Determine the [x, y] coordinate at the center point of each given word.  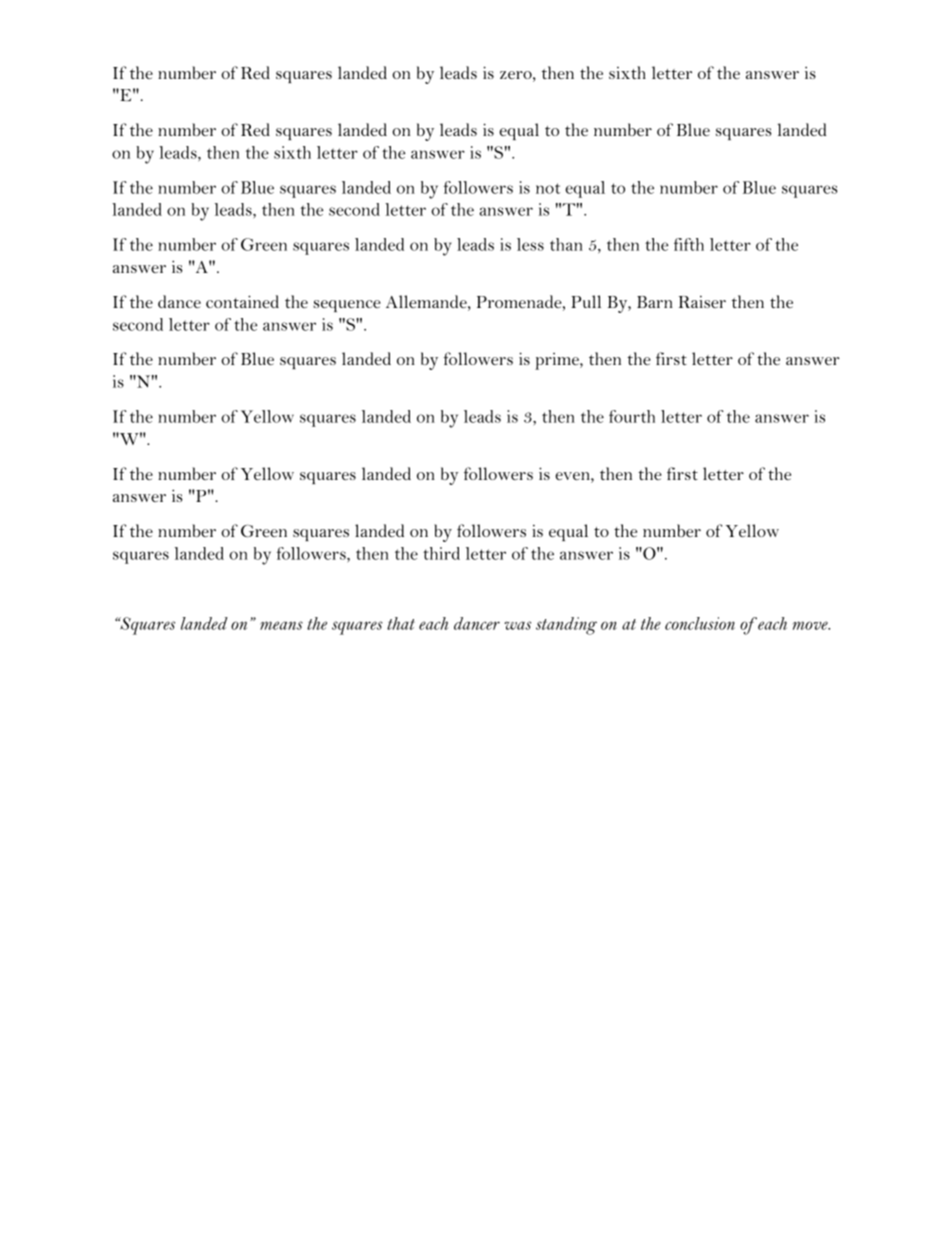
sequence [347, 306]
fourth [632, 416]
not [548, 188]
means [281, 625]
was [517, 625]
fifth [689, 244]
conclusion [700, 623]
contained [242, 301]
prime [558, 361]
